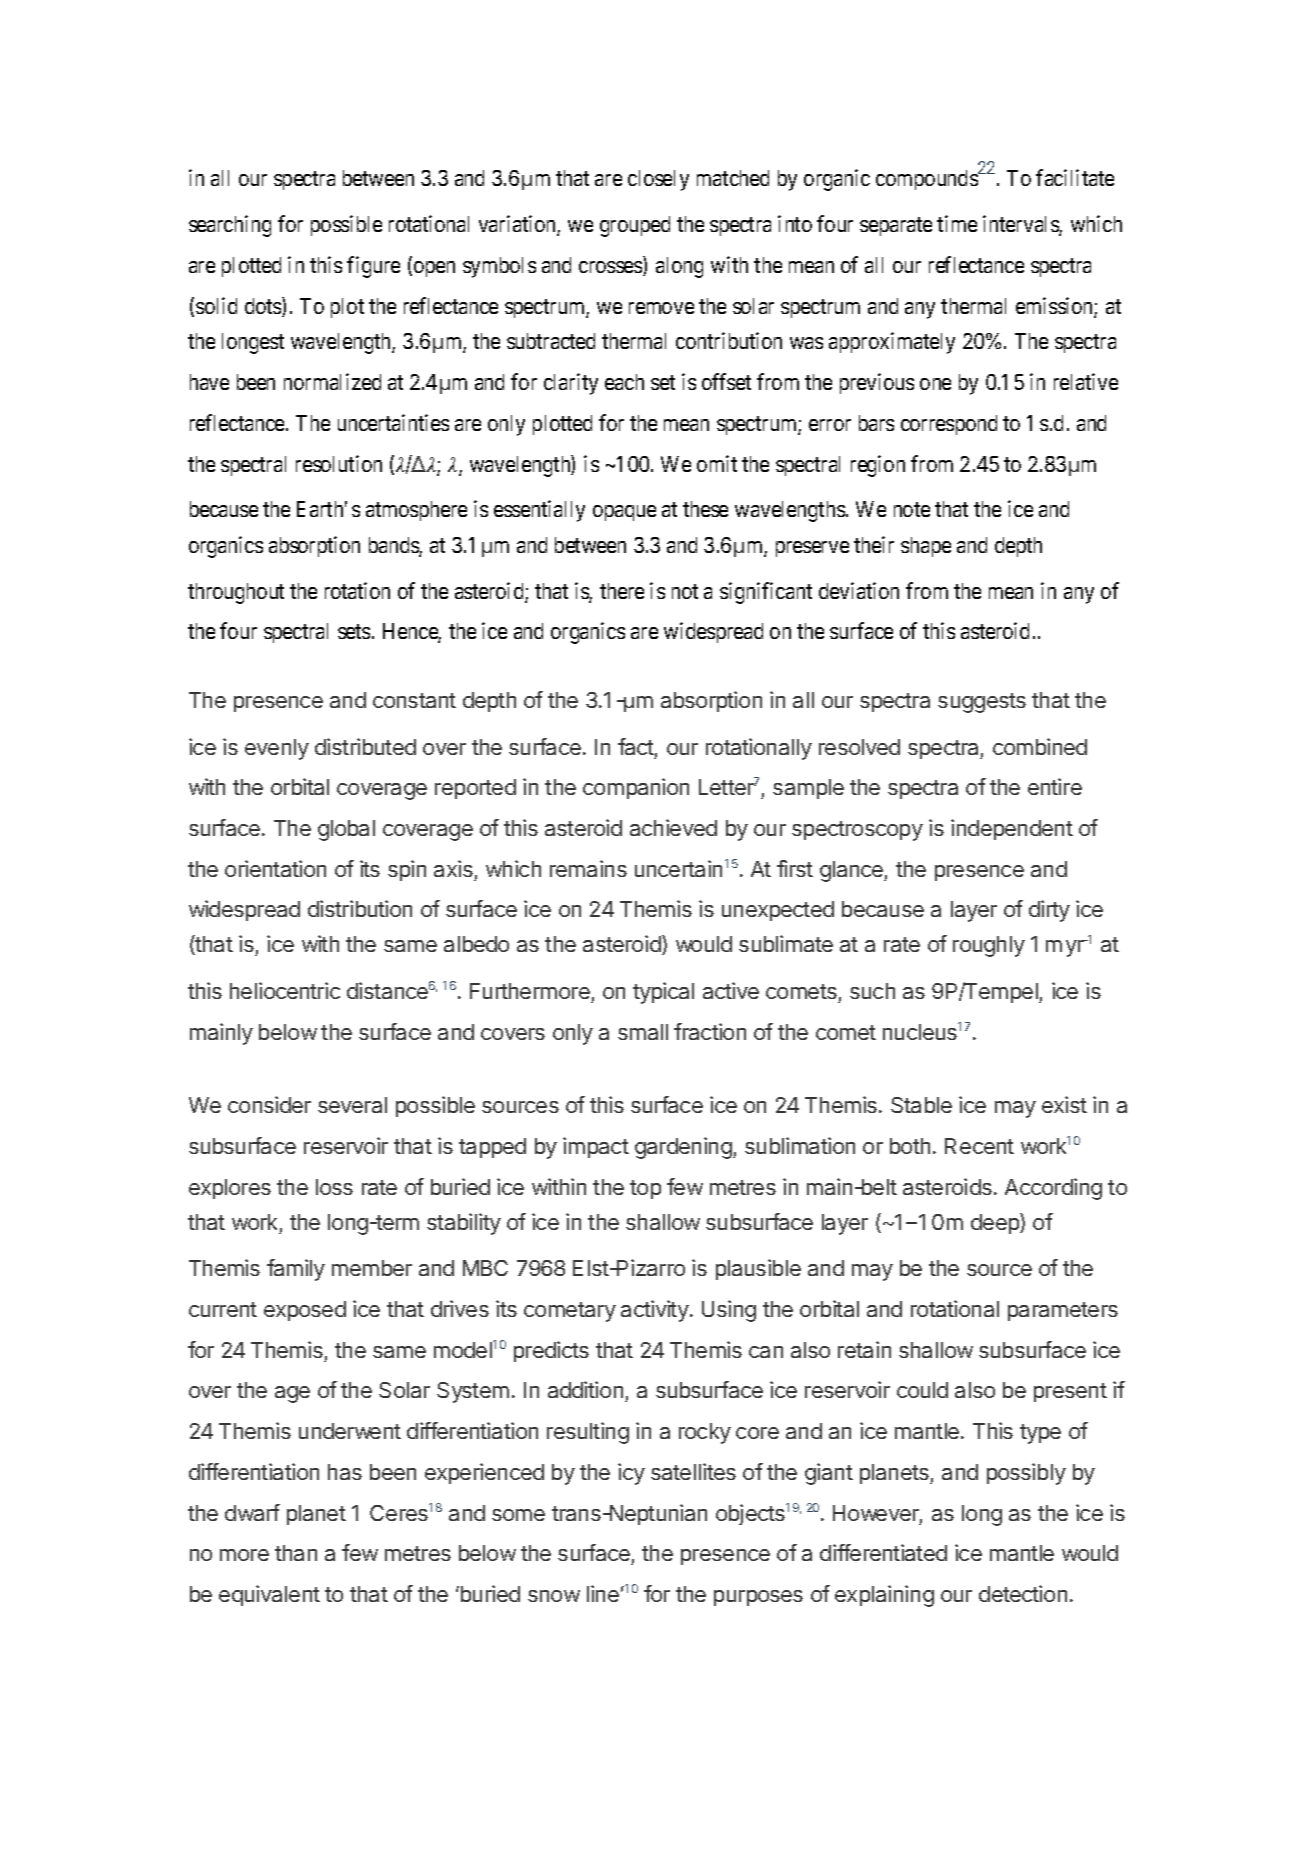  What do you see at coordinates (684, 1148) in the image?
I see `gardening` at bounding box center [684, 1148].
